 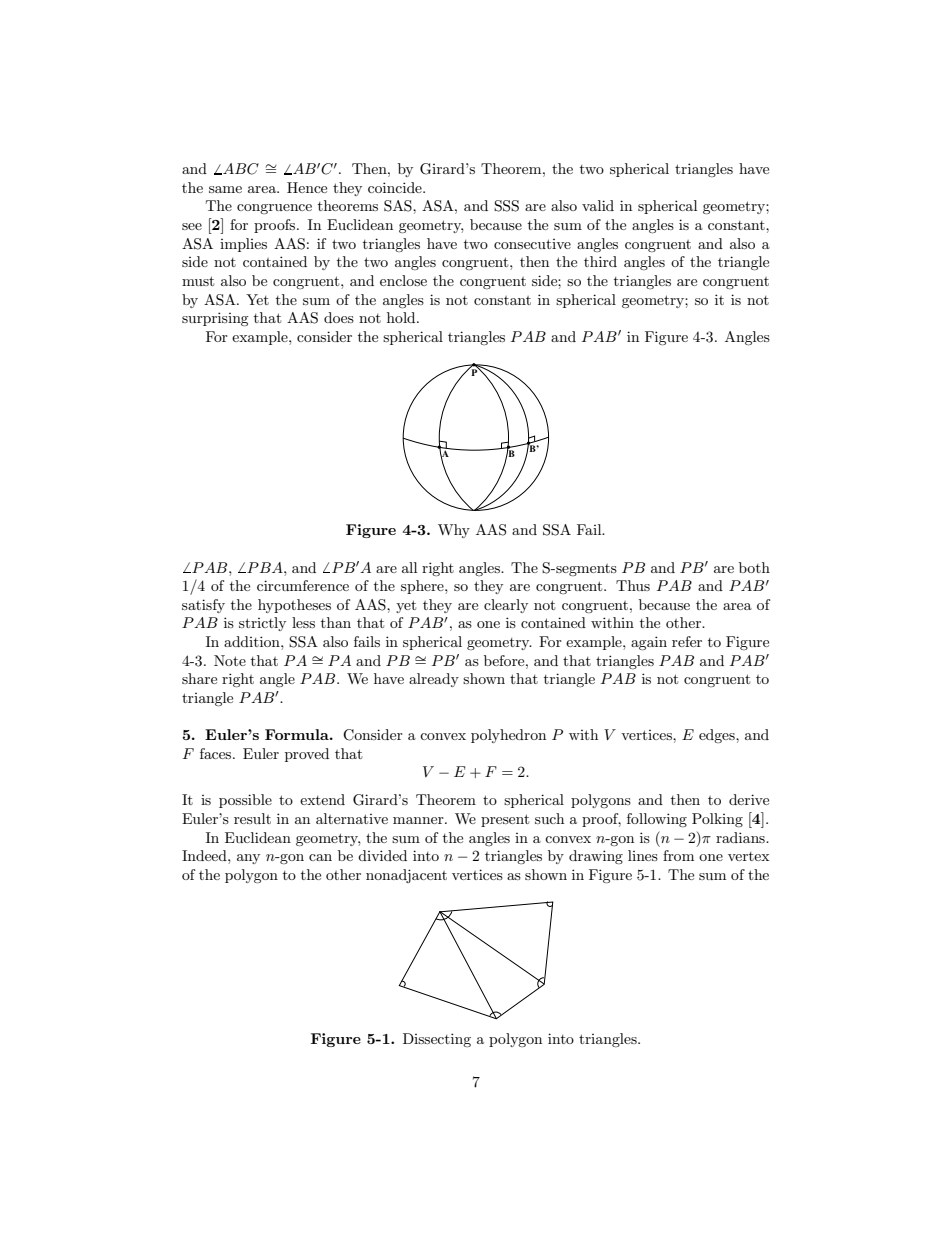 I want to click on Dissecting, so click(x=437, y=1040).
